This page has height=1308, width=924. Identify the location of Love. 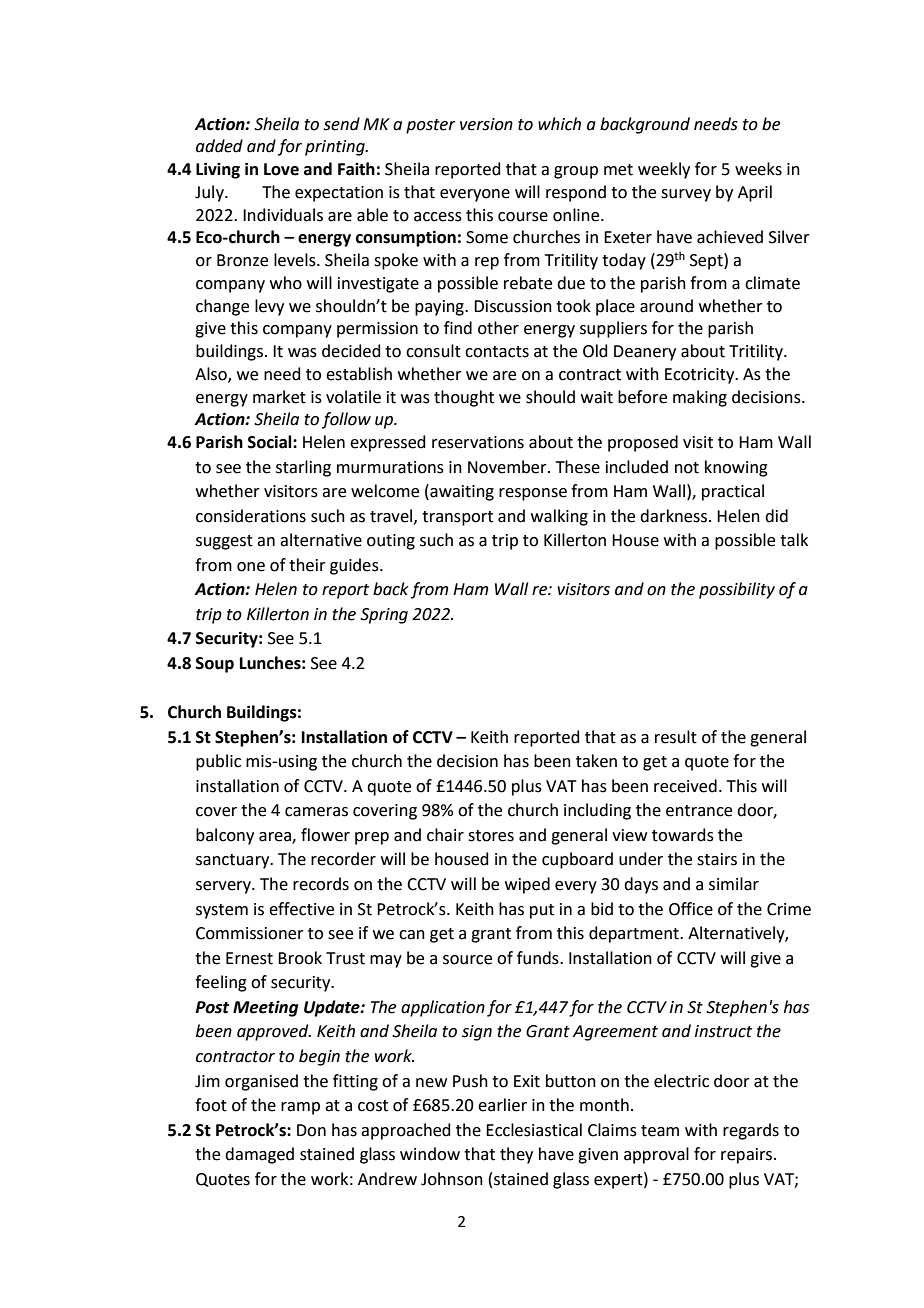
(281, 169).
